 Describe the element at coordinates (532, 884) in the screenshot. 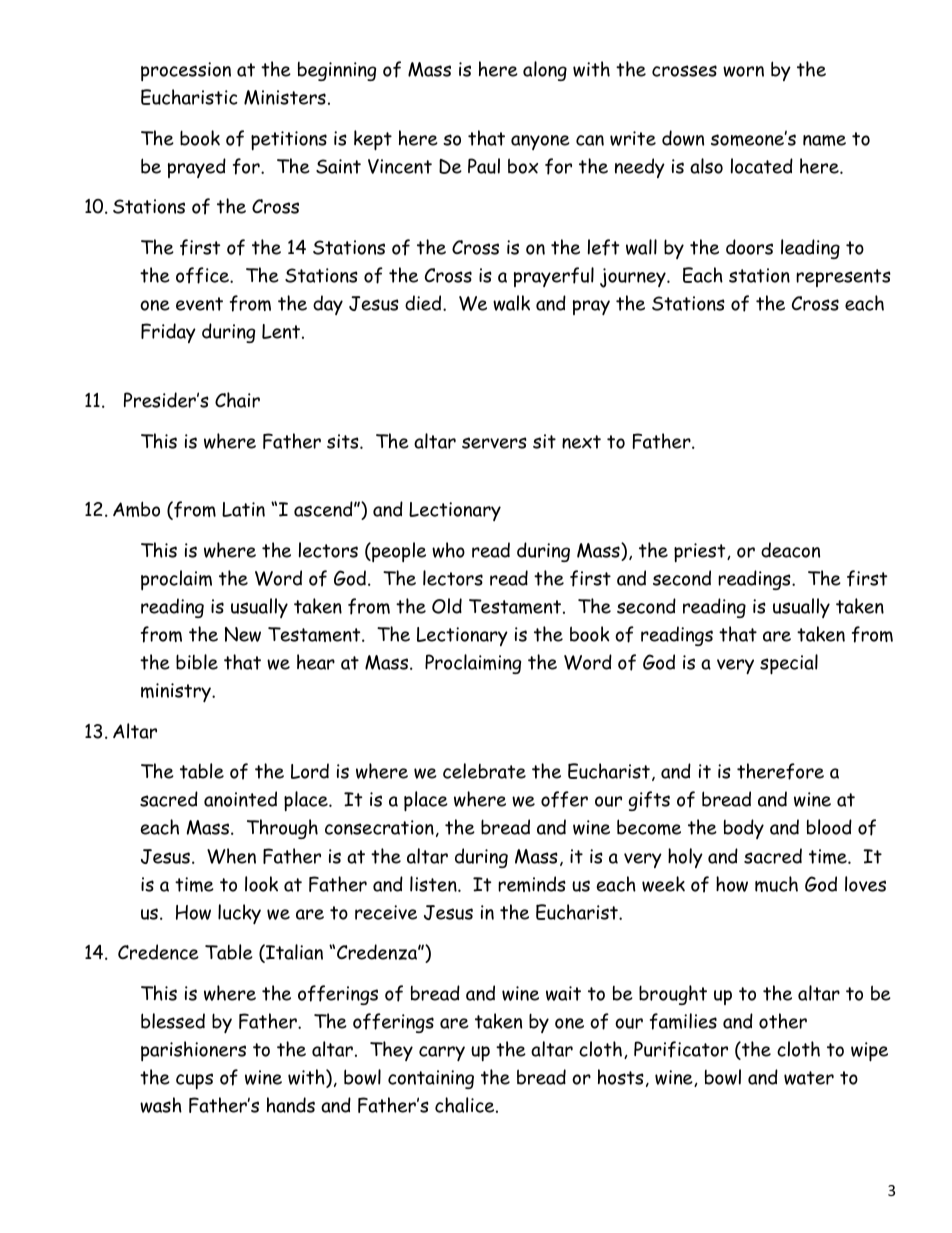

I see `reminds` at that location.
